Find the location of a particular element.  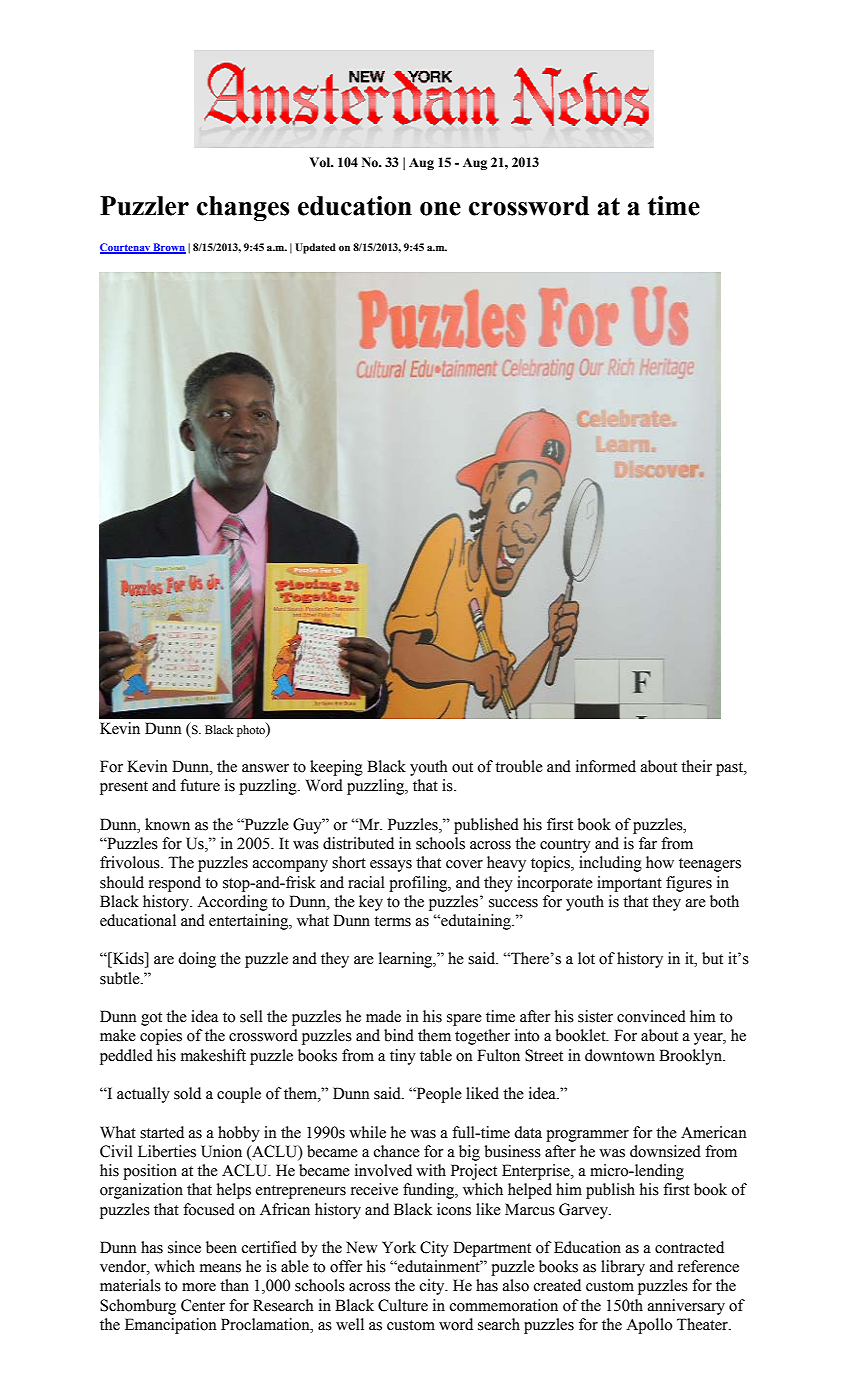

Culture is located at coordinates (403, 1305).
